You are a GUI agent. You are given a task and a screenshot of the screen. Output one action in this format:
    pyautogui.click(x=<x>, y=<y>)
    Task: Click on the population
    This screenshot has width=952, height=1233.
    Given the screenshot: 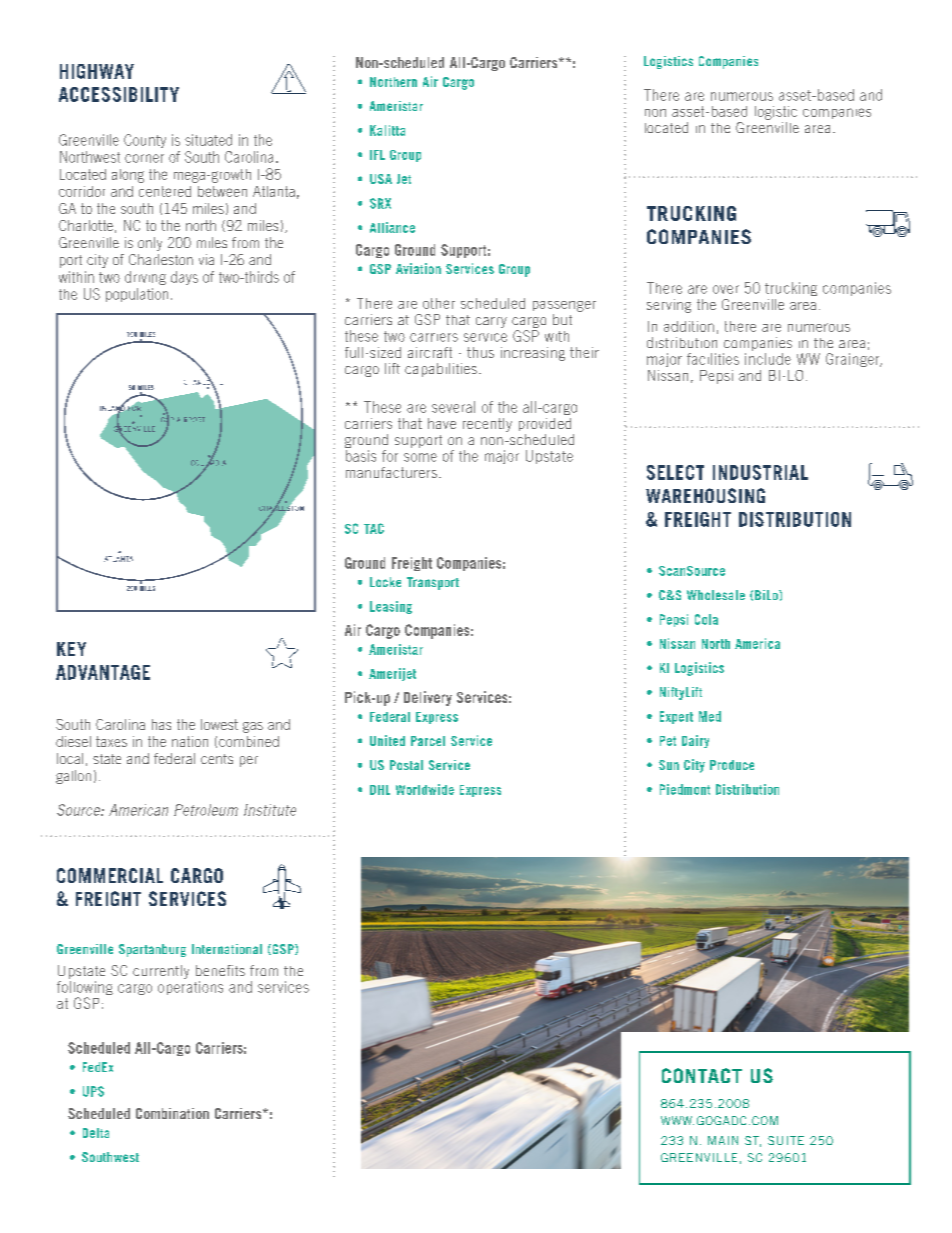 What is the action you would take?
    pyautogui.click(x=137, y=295)
